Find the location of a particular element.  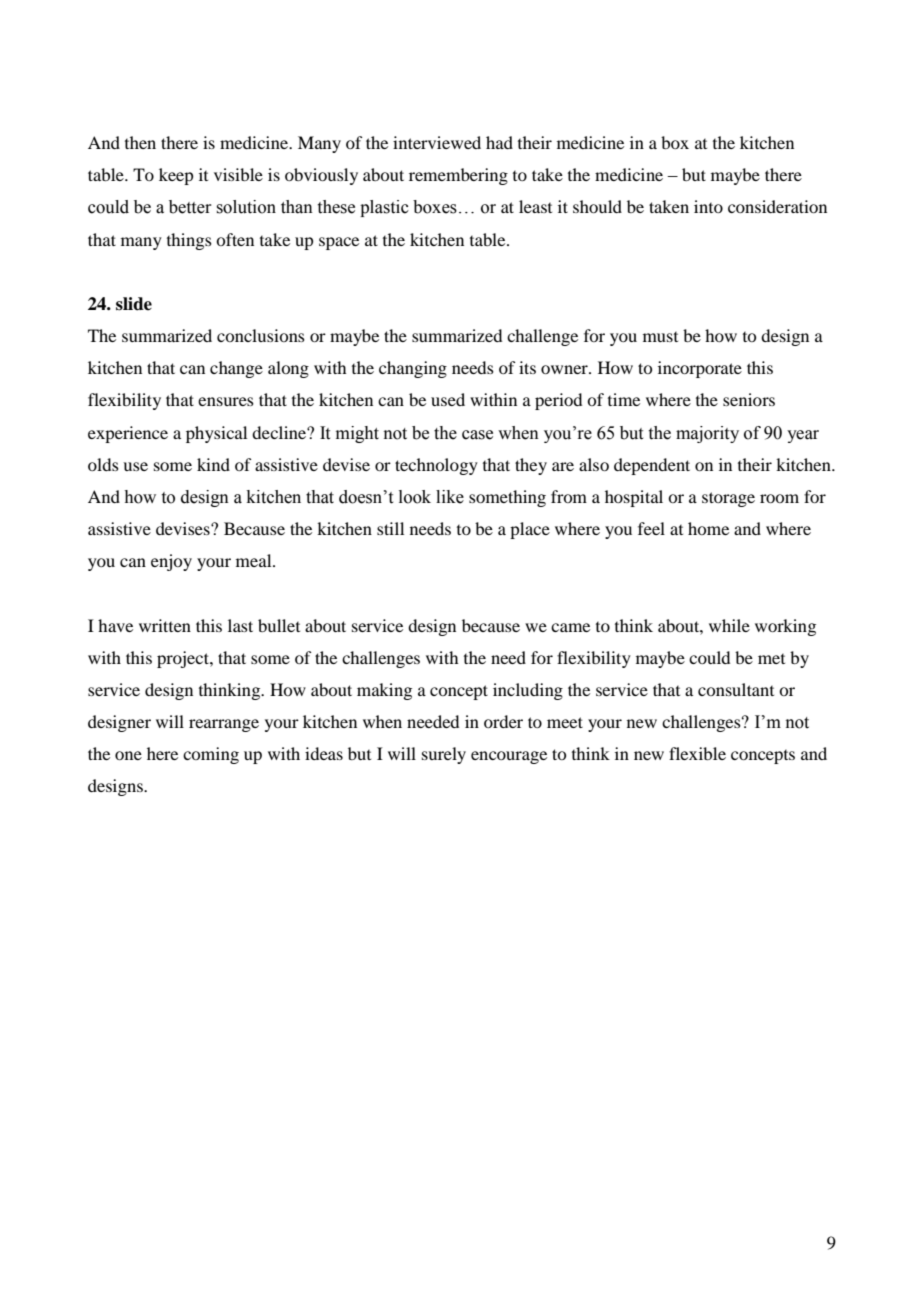

kind is located at coordinates (213, 464).
